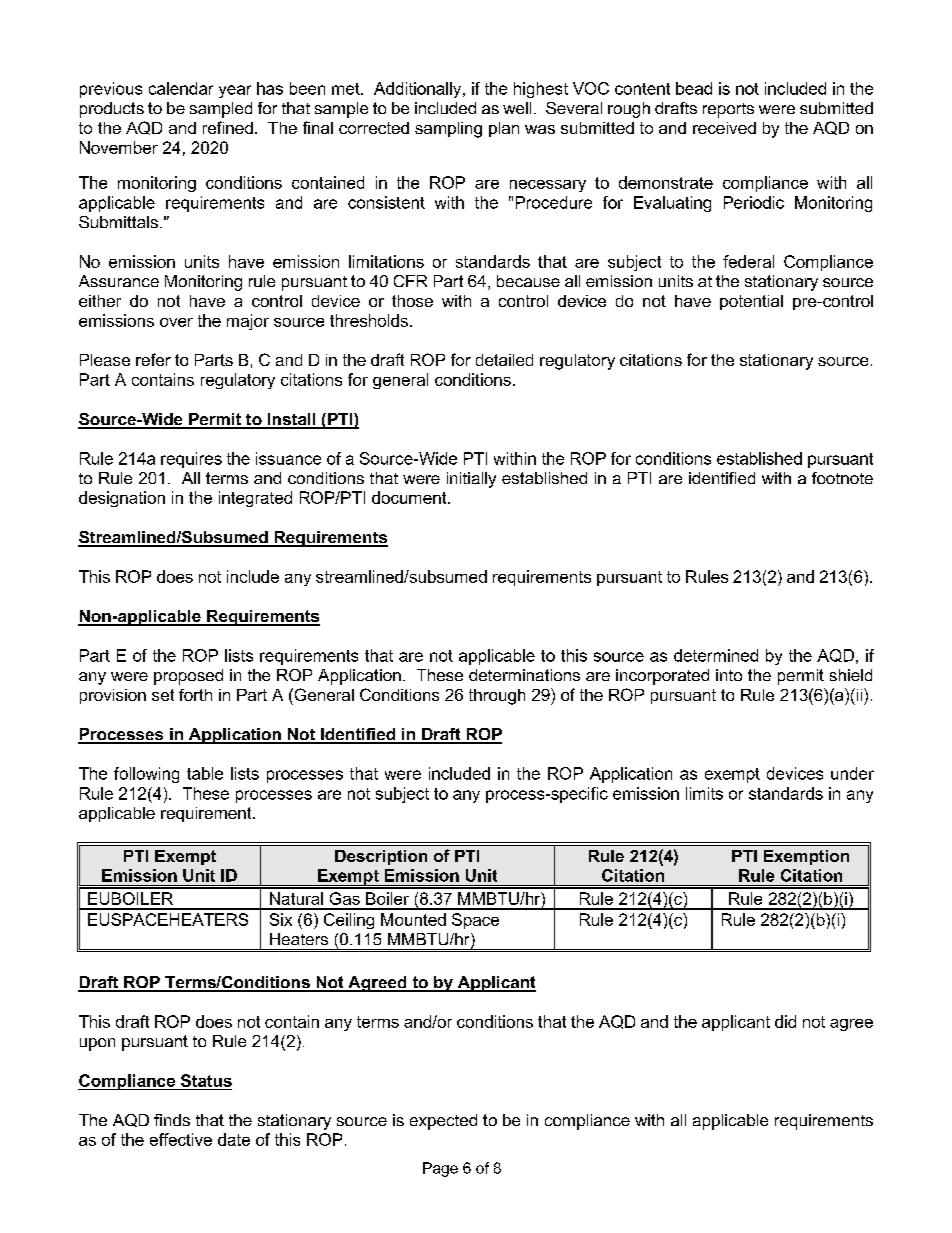 Image resolution: width=952 pixels, height=1233 pixels. I want to click on expected, so click(443, 1122).
